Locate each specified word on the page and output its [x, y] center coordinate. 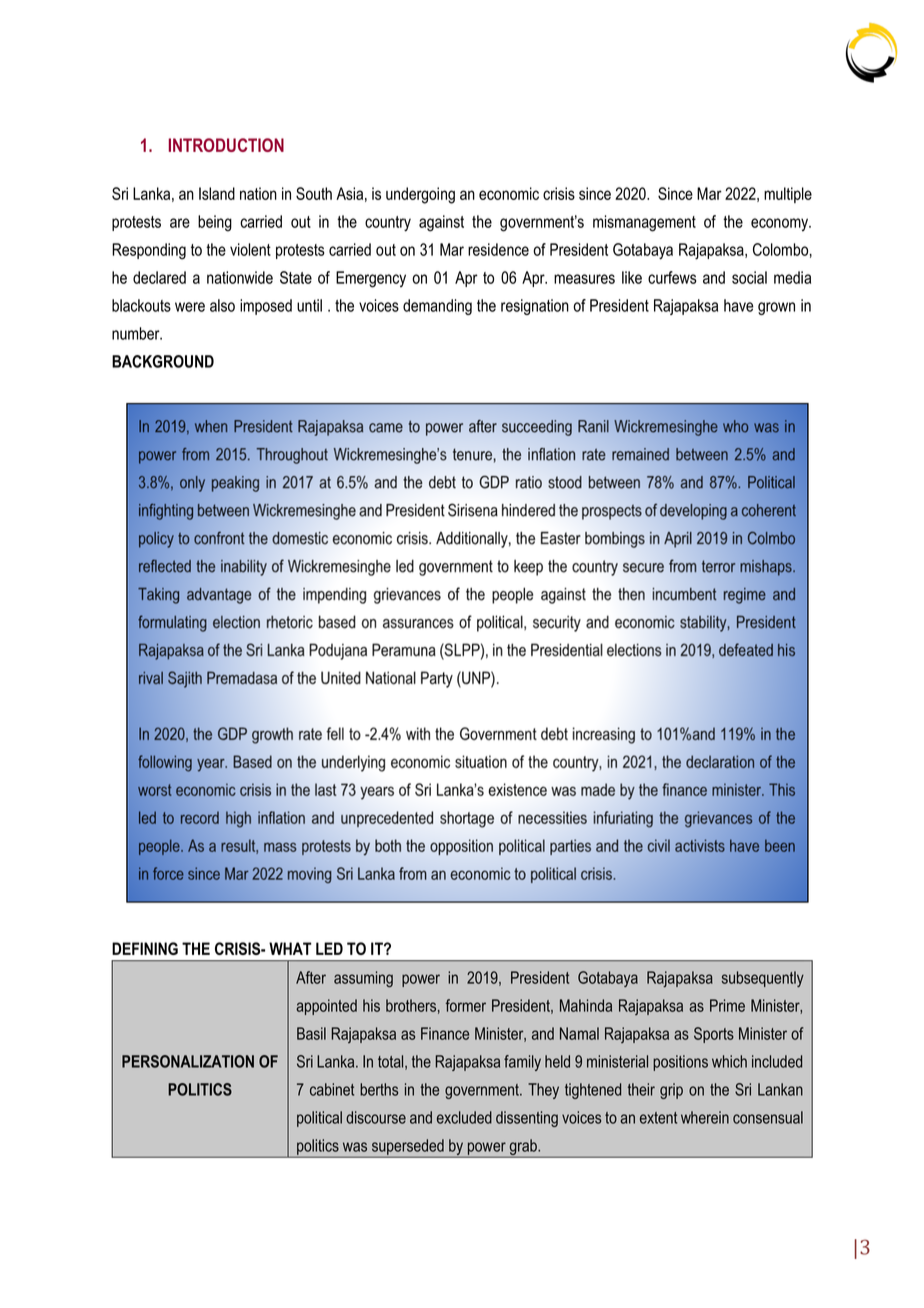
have [739, 305]
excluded [464, 1117]
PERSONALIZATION [188, 1061]
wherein [705, 1117]
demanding [437, 307]
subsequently [763, 979]
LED [329, 948]
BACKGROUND [163, 361]
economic [509, 193]
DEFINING [145, 948]
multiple [788, 195]
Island [217, 193]
